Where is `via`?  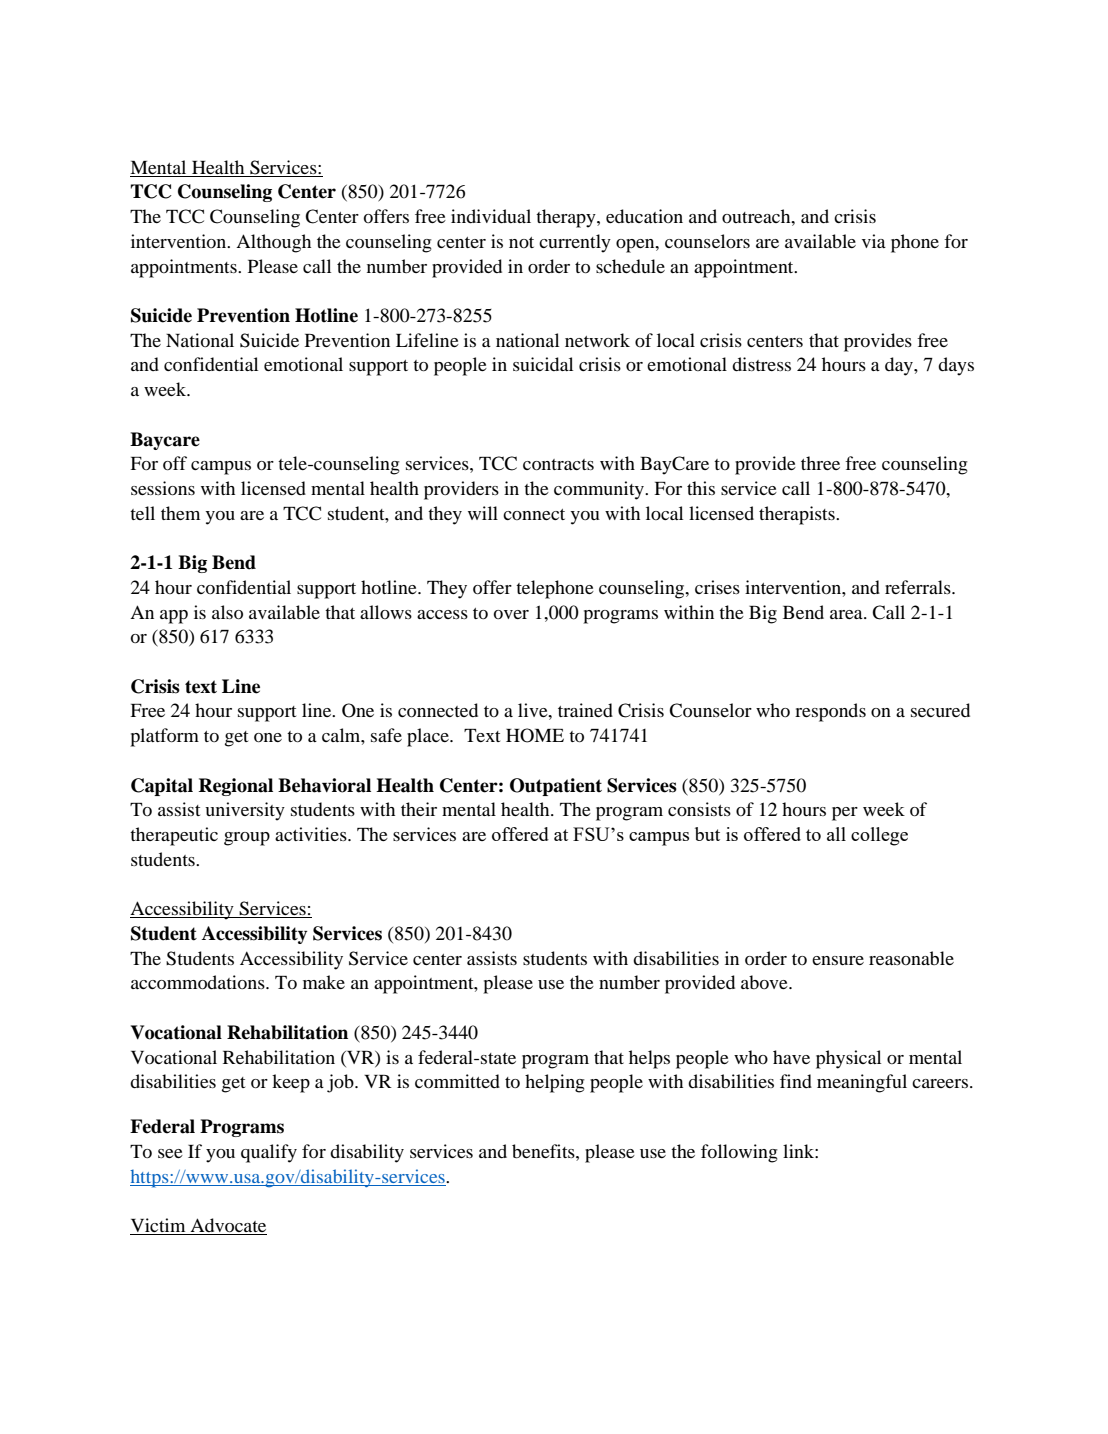
via is located at coordinates (874, 241).
